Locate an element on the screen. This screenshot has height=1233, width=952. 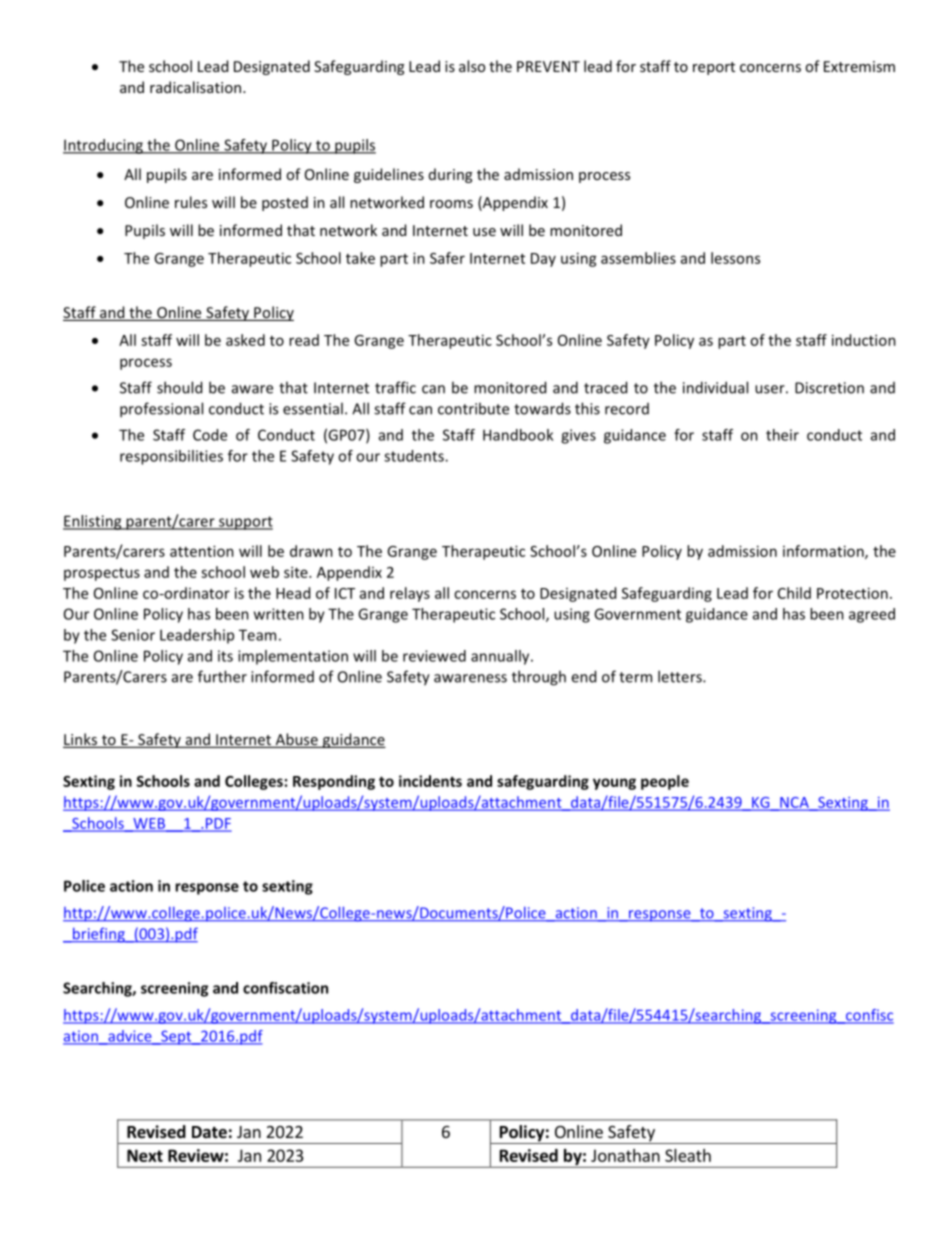
Date is located at coordinates (209, 1132).
